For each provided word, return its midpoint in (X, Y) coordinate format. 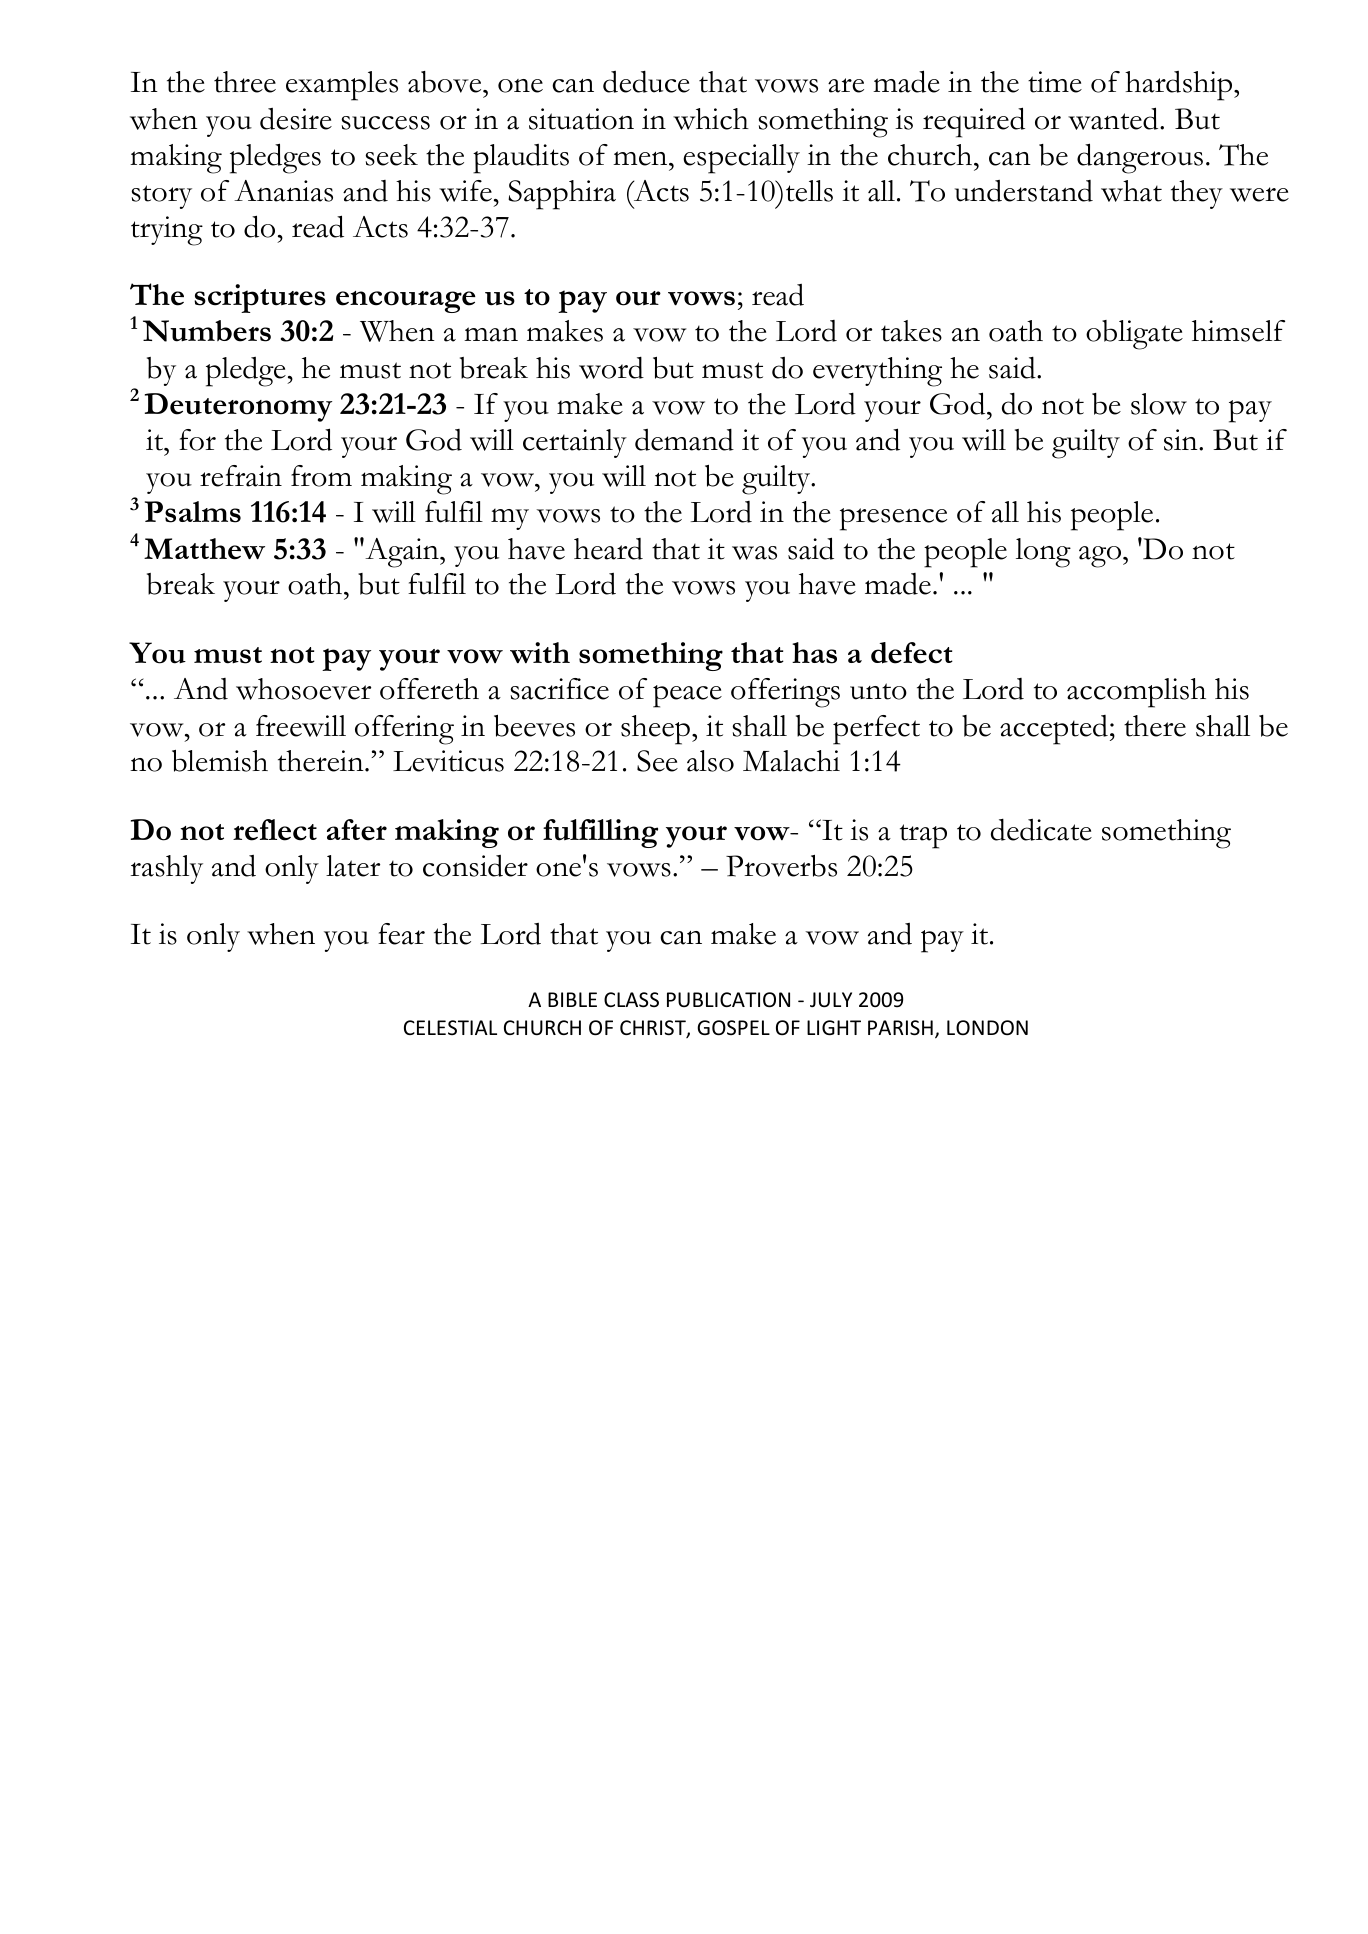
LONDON (987, 1027)
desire (296, 119)
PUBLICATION (728, 1000)
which (711, 119)
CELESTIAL (450, 1027)
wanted (1114, 118)
